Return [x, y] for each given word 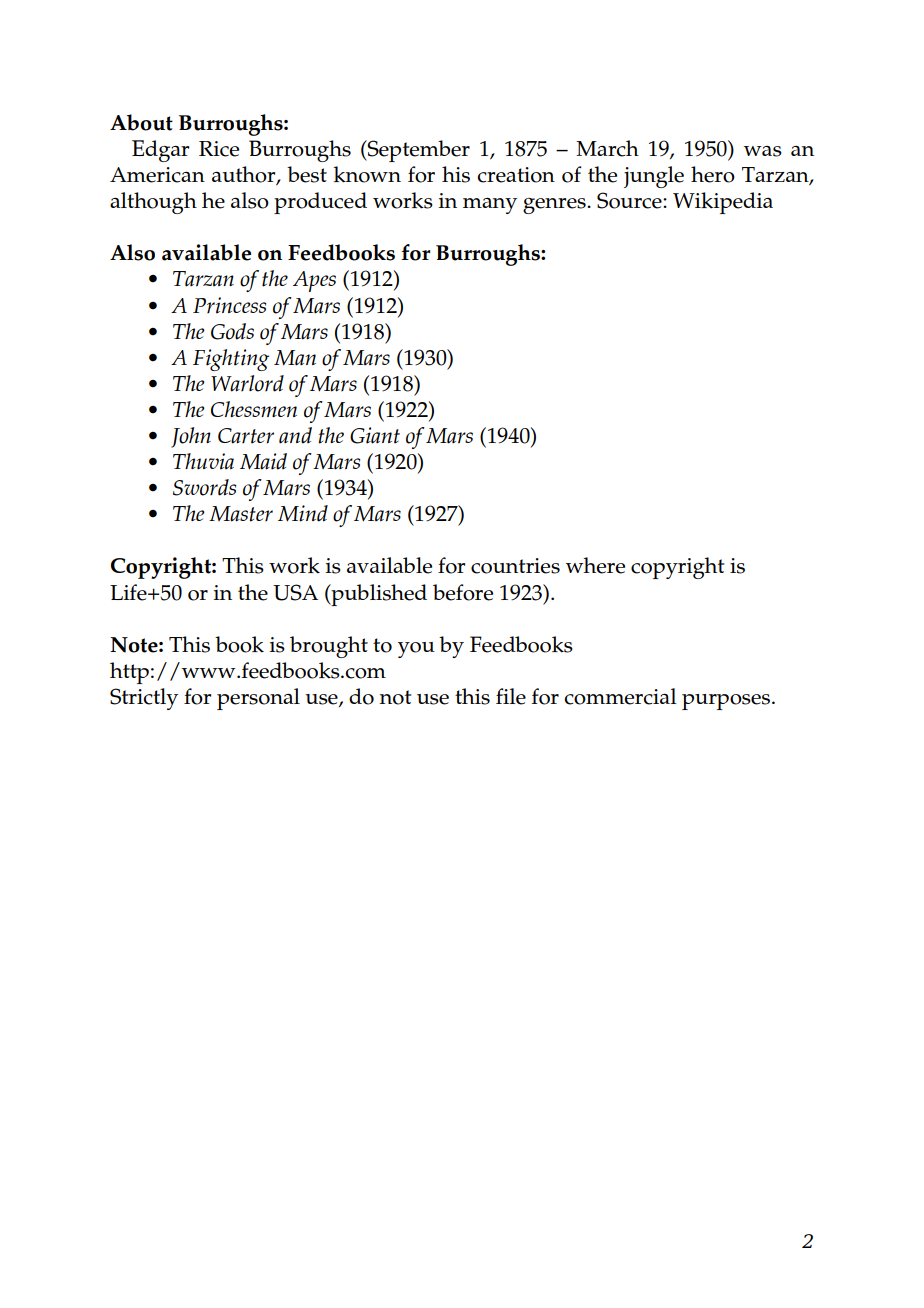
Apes [314, 281]
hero [713, 174]
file [511, 696]
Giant [375, 435]
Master [241, 514]
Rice [219, 149]
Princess [230, 305]
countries [515, 566]
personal [258, 699]
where [595, 565]
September [418, 151]
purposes [726, 702]
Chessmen [254, 409]
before [463, 592]
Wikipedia [723, 203]
